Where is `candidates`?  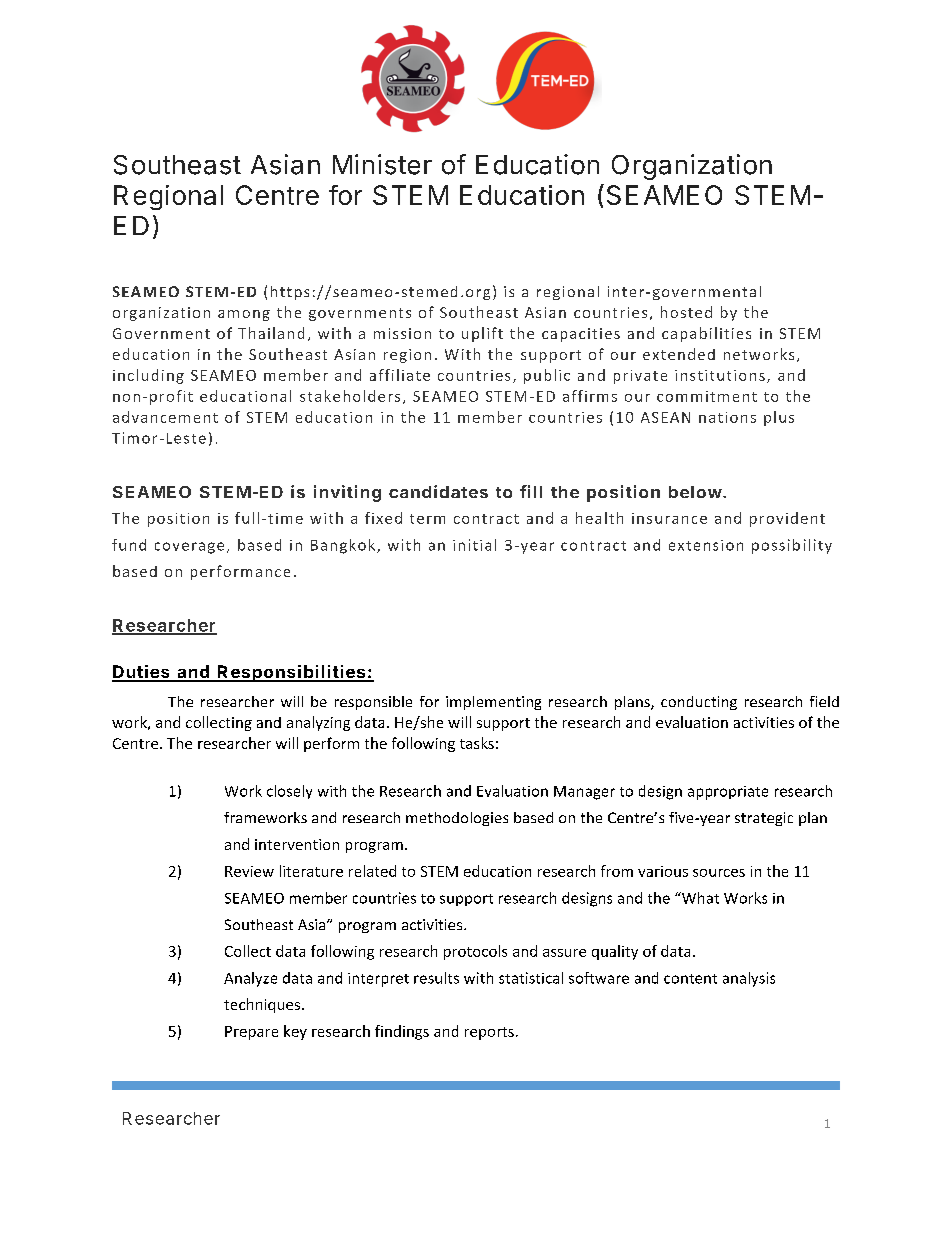
candidates is located at coordinates (438, 491).
